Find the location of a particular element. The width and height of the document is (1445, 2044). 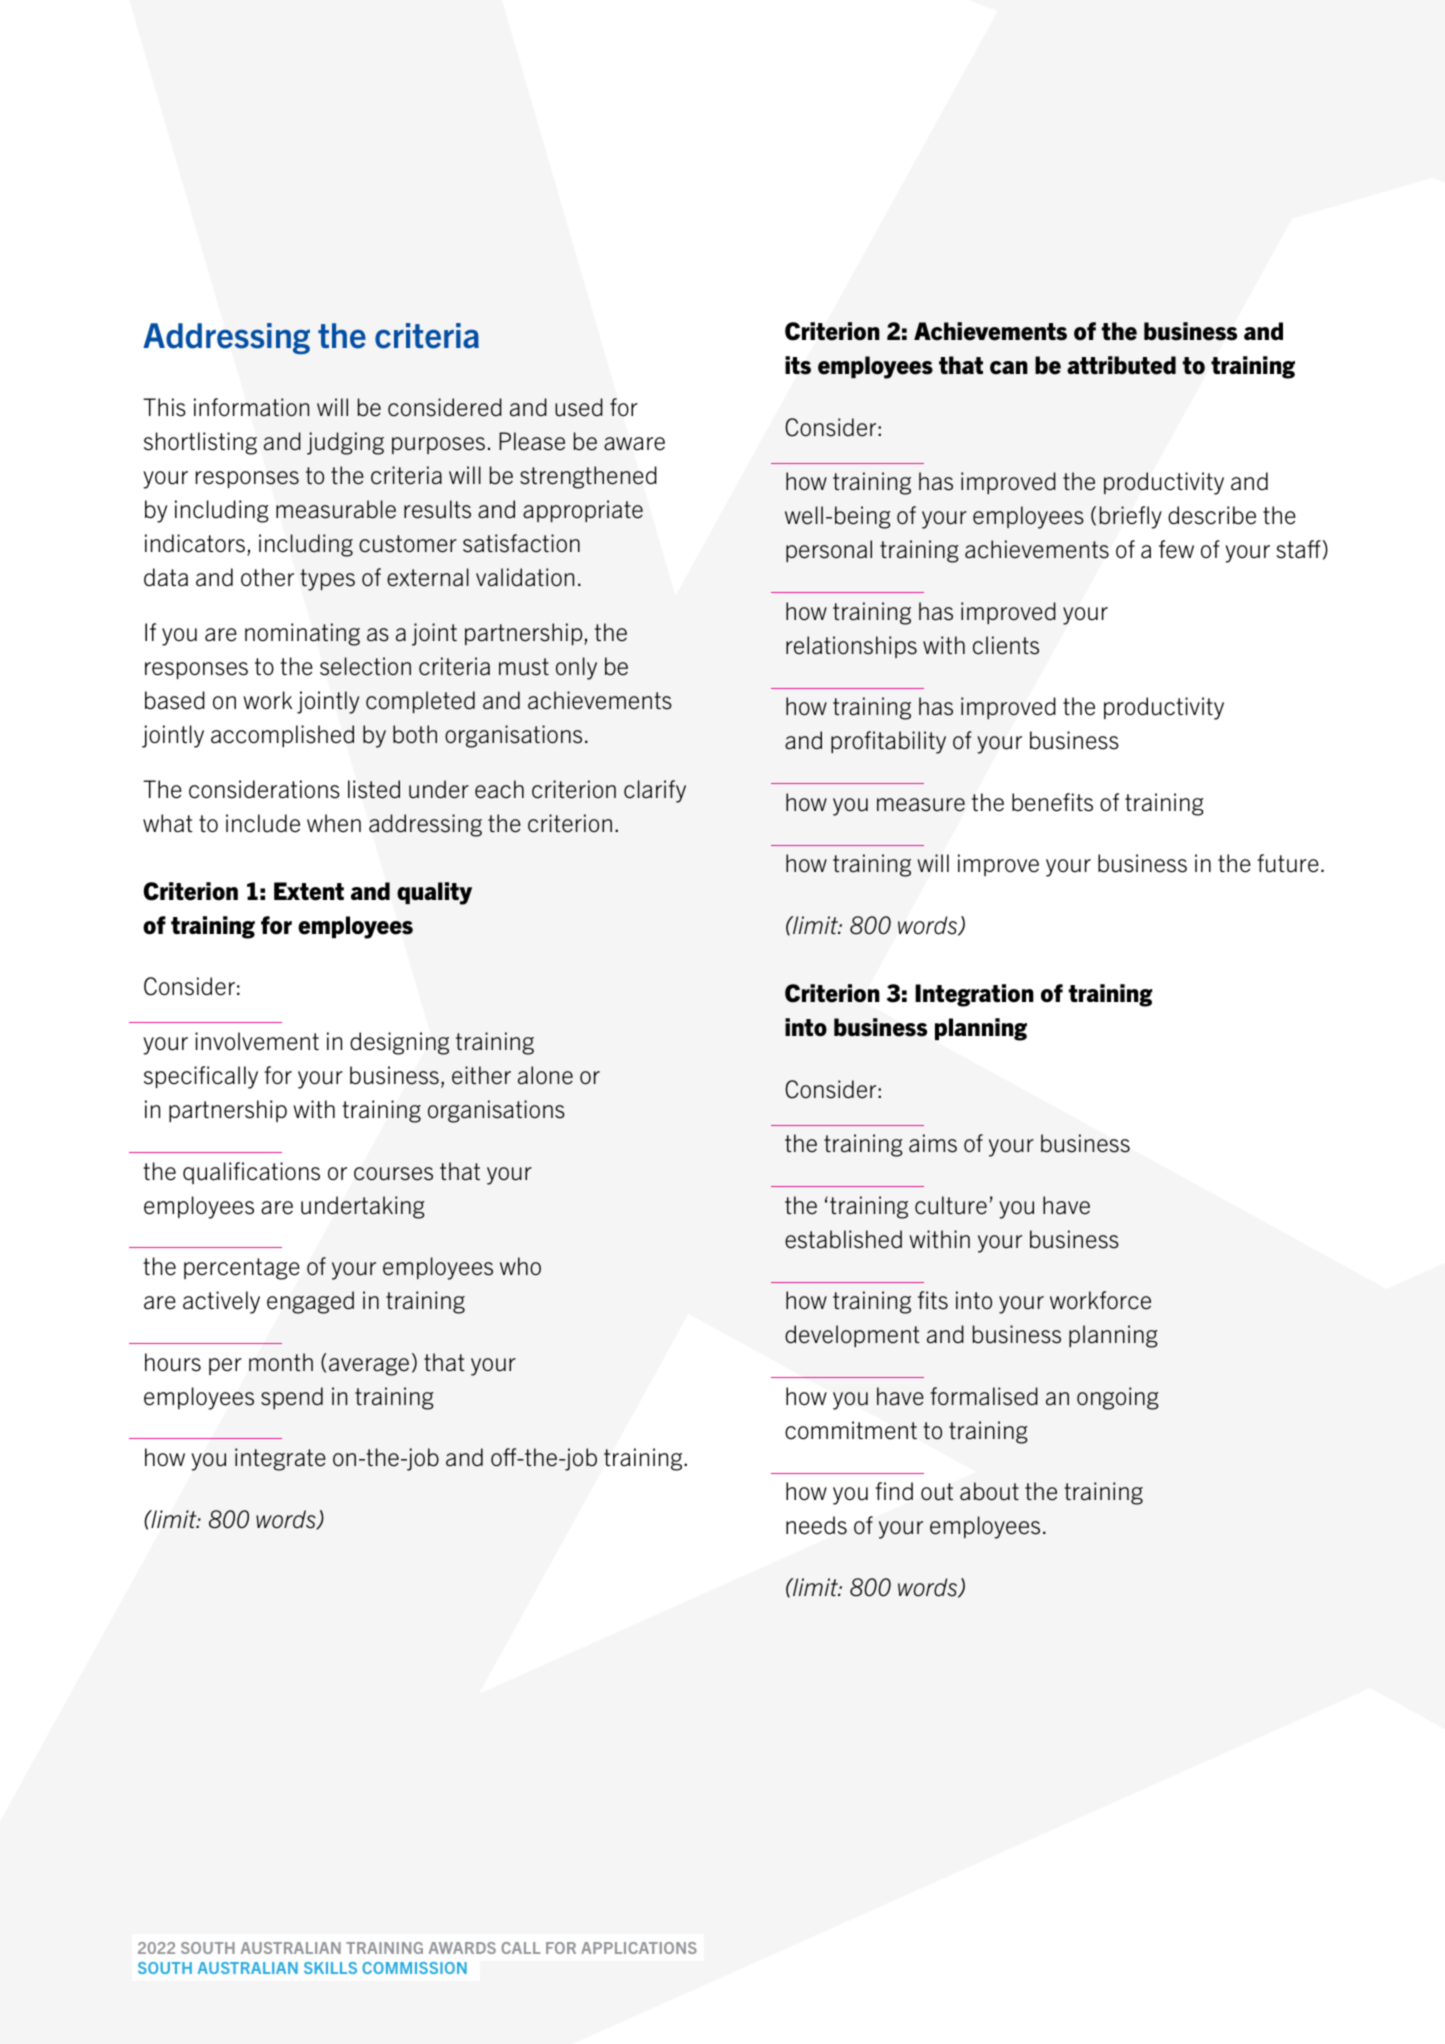

culture is located at coordinates (951, 1205).
